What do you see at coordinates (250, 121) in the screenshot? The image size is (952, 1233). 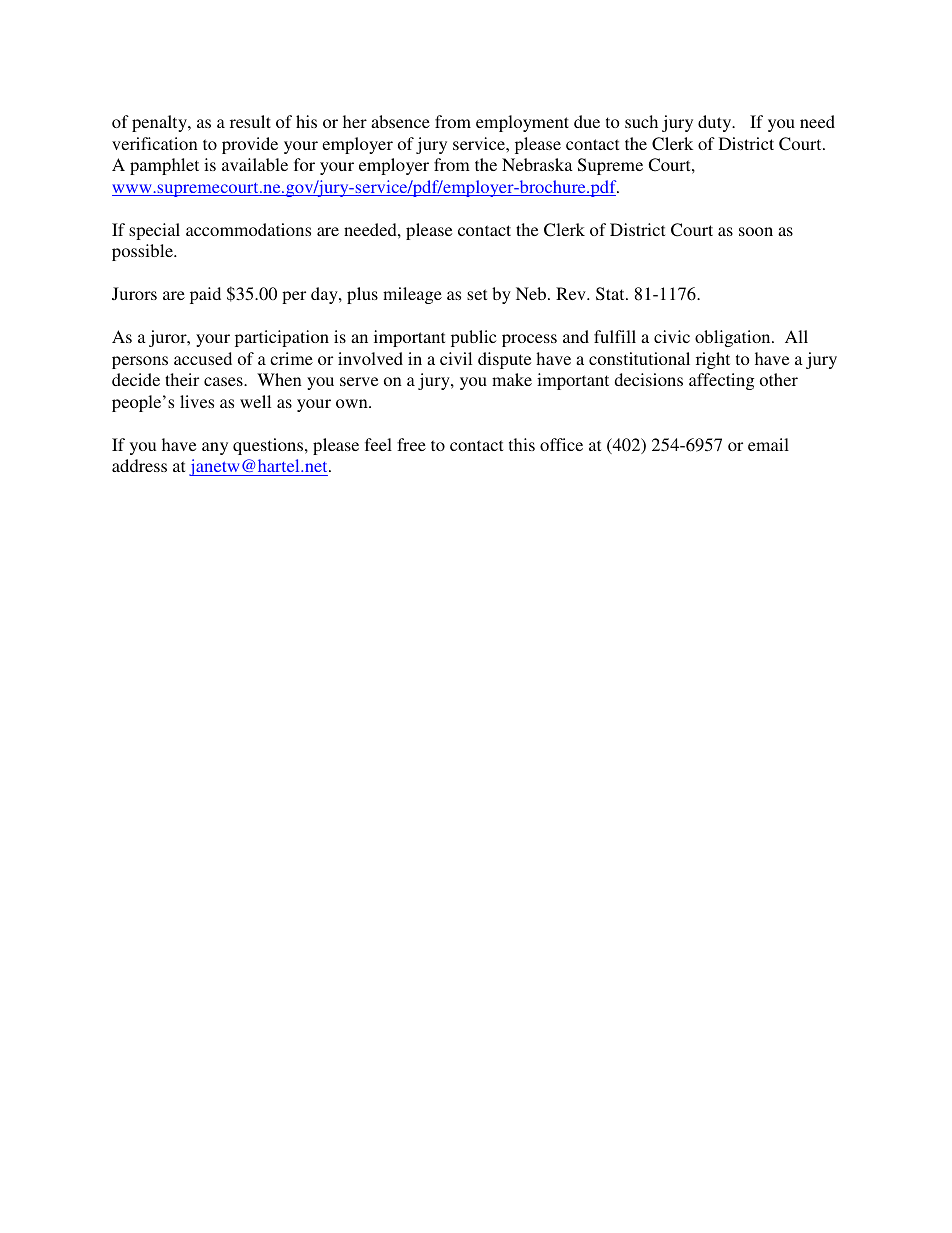 I see `result` at bounding box center [250, 121].
